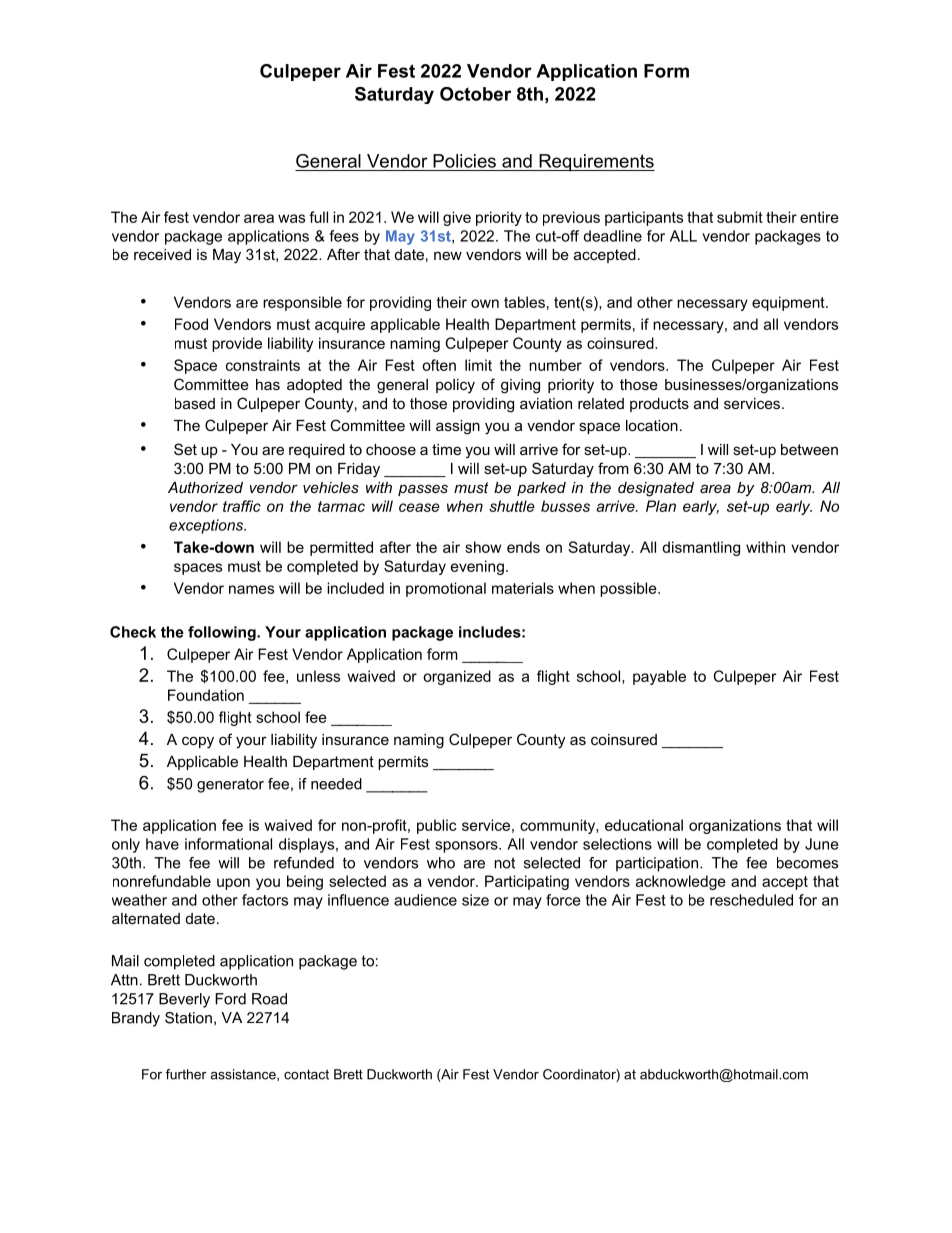 This document has height=1233, width=952. I want to click on was, so click(291, 218).
